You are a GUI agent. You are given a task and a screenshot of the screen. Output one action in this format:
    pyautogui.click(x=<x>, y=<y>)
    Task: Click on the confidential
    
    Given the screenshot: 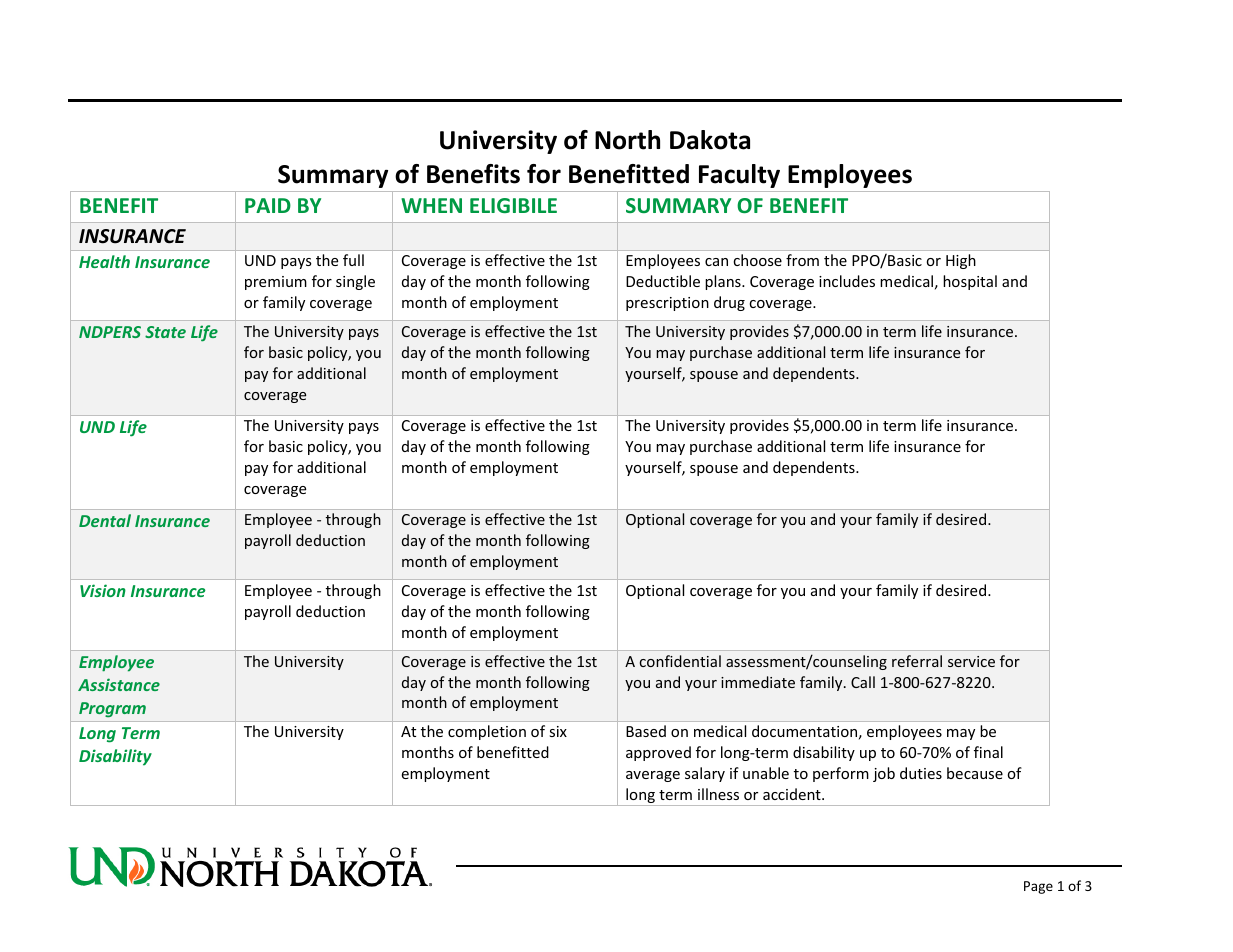 What is the action you would take?
    pyautogui.click(x=680, y=661)
